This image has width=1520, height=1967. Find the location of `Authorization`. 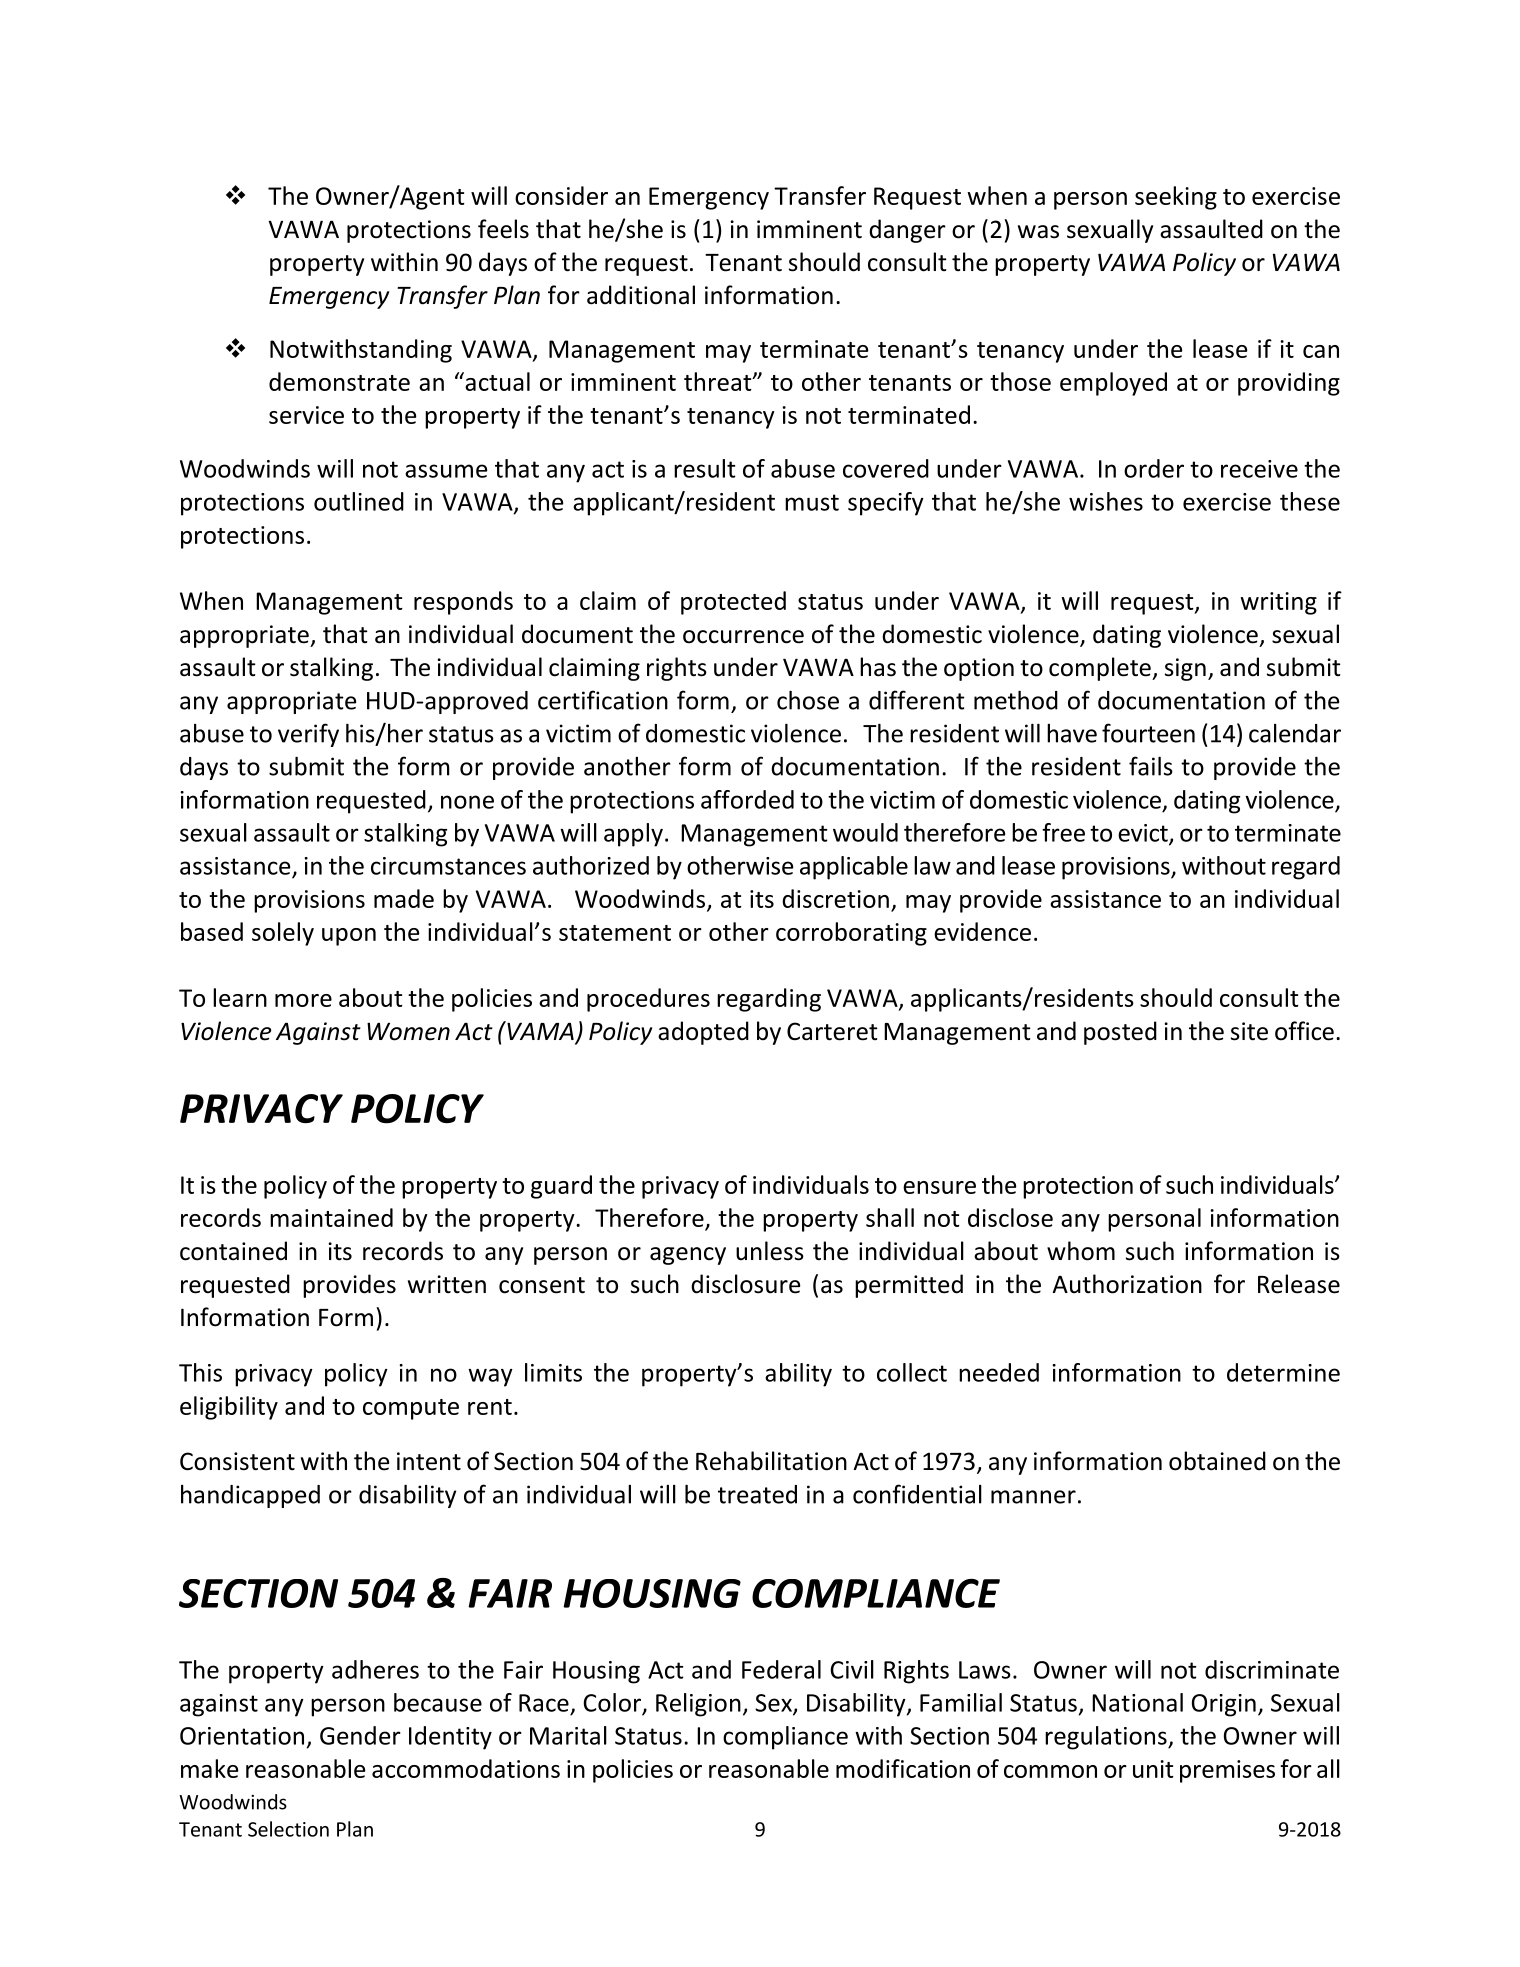

Authorization is located at coordinates (1127, 1284).
